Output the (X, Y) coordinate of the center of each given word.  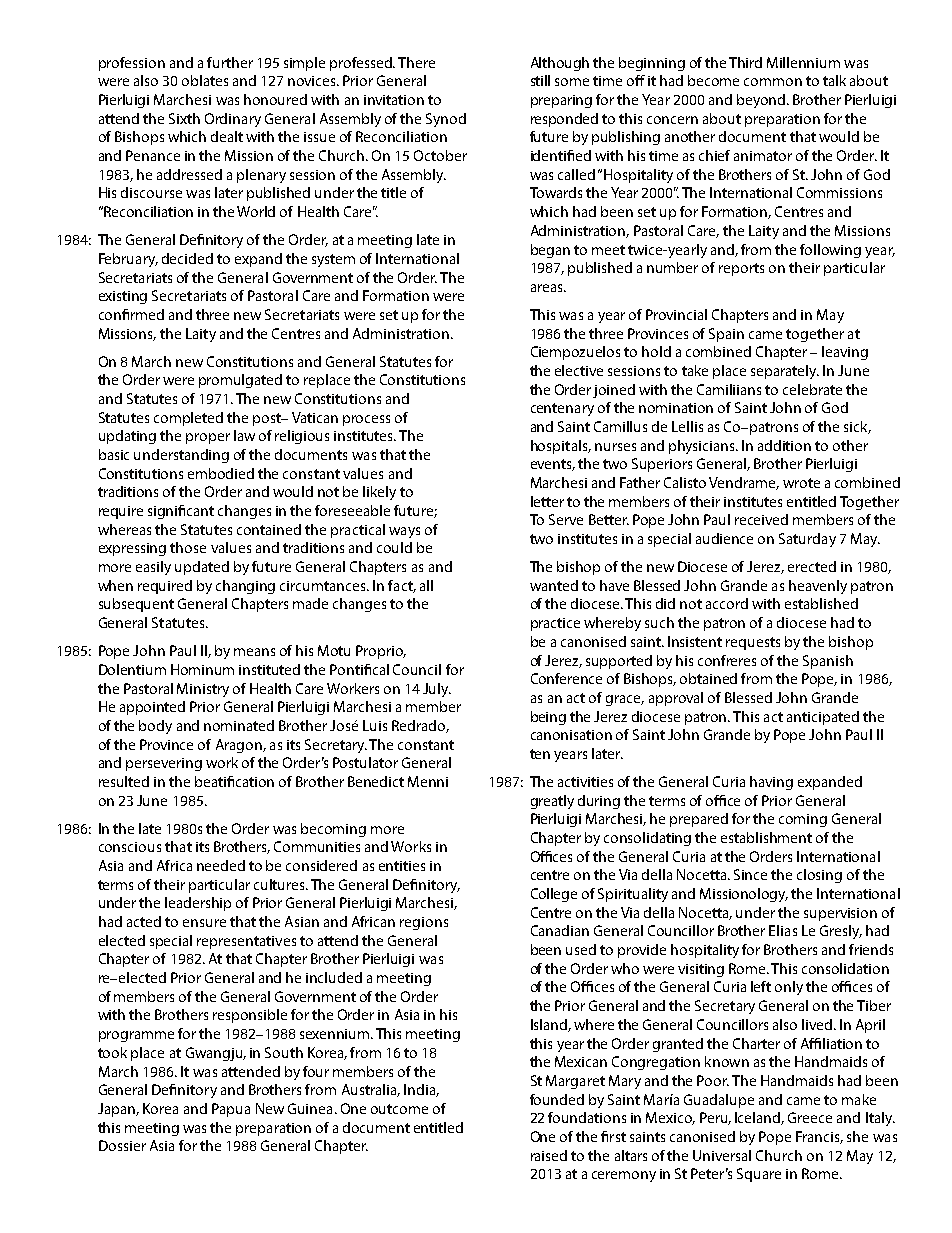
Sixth (184, 118)
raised (549, 1155)
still (540, 80)
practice (555, 624)
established (821, 603)
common (773, 82)
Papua (231, 1110)
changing (245, 587)
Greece (810, 1117)
